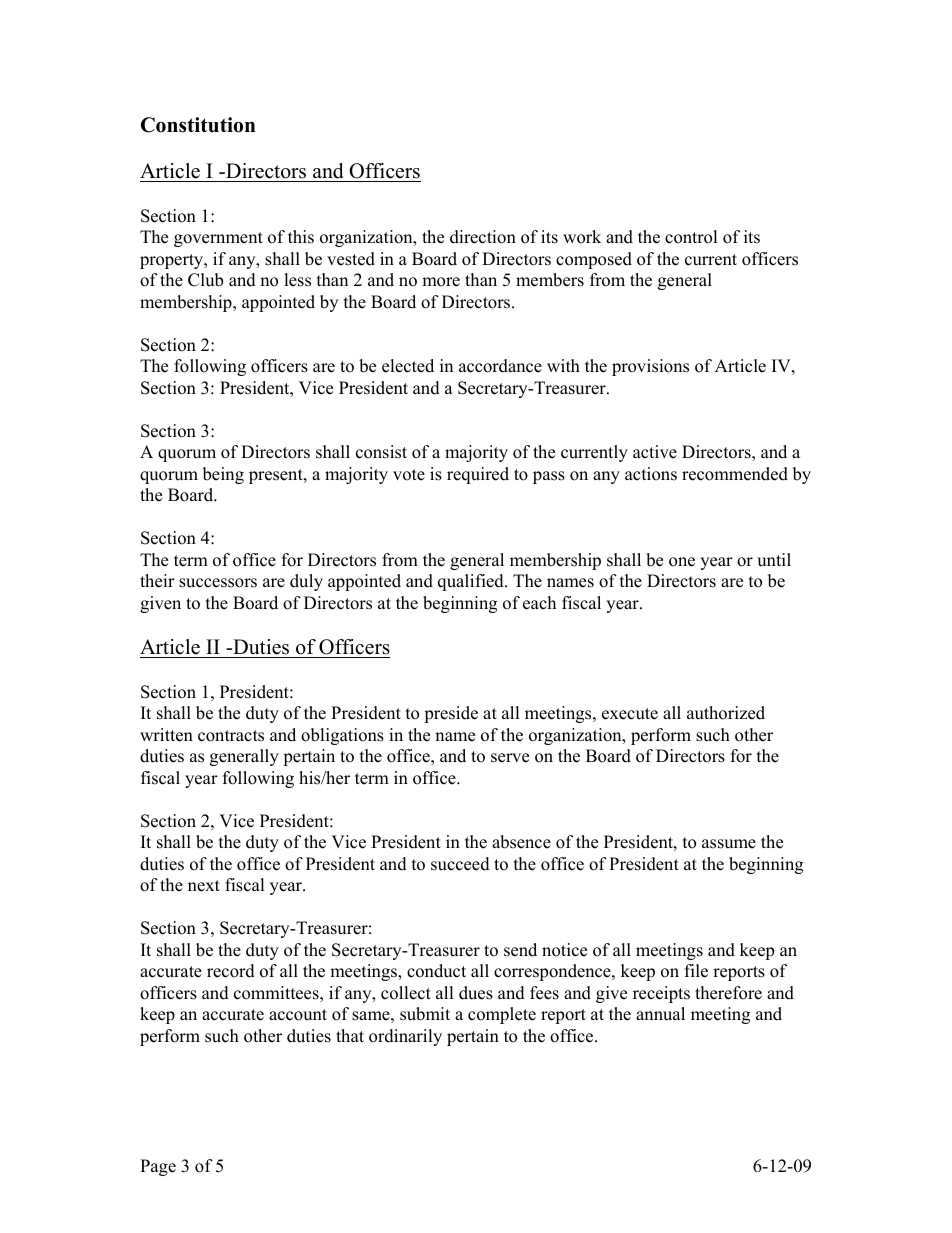 The image size is (952, 1233). I want to click on Constitution, so click(198, 125).
